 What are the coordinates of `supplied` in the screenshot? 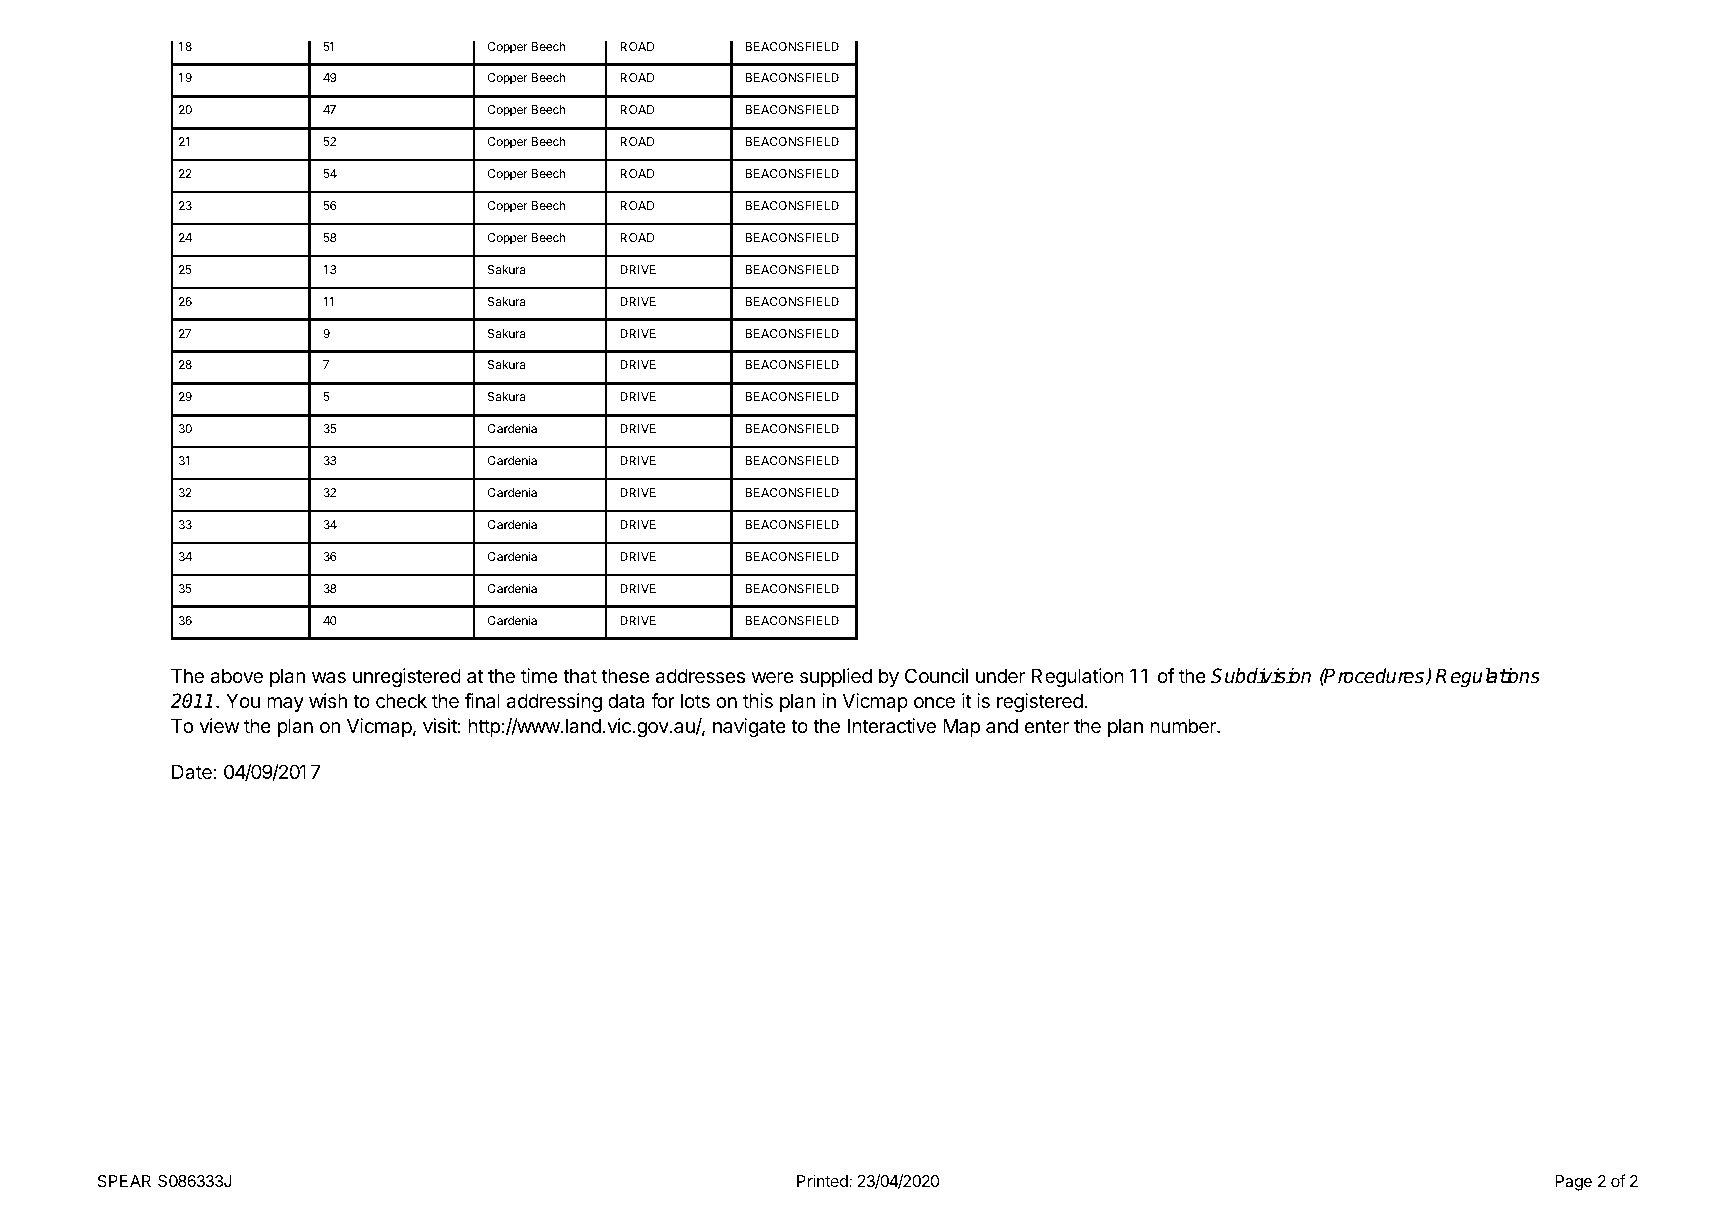 It's located at (836, 677).
